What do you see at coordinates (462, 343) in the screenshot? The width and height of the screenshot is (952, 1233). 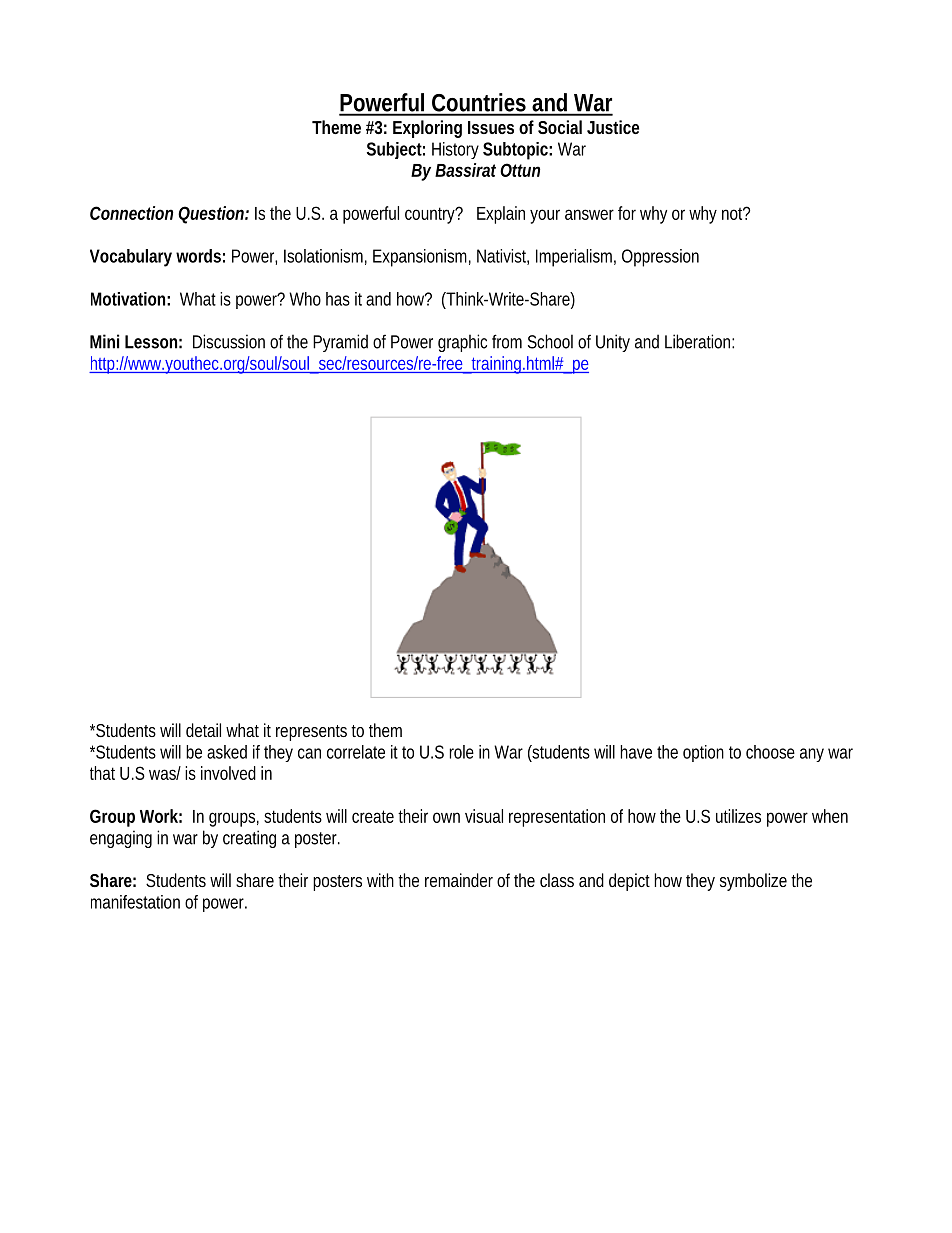 I see `graphic` at bounding box center [462, 343].
